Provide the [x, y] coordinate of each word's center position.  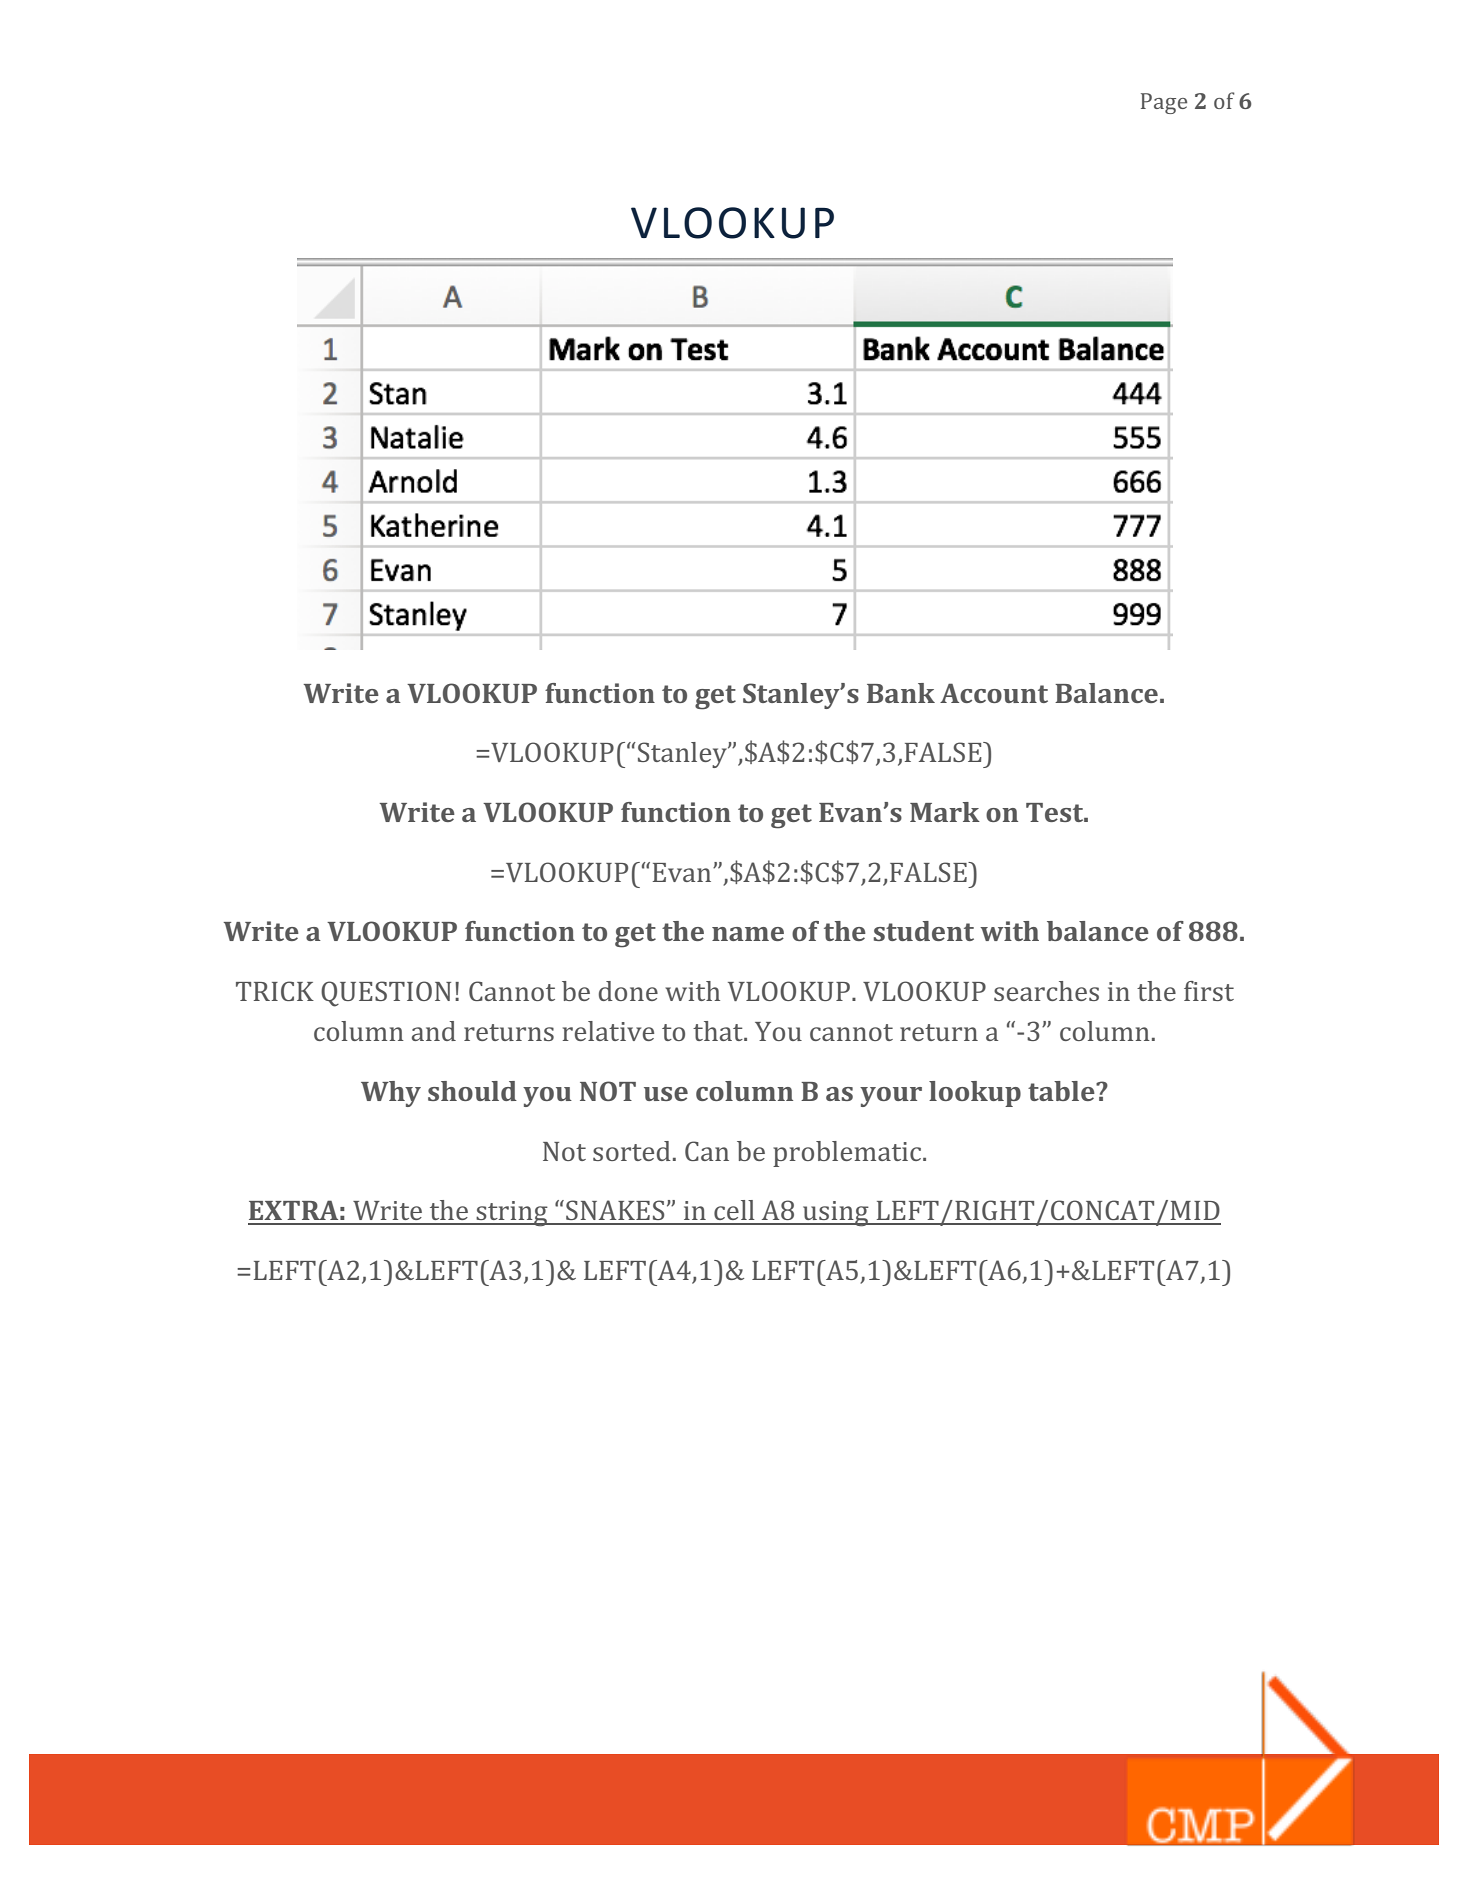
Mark [945, 812]
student [924, 931]
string [512, 1214]
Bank [901, 693]
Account [994, 693]
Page [1164, 103]
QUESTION [386, 994]
